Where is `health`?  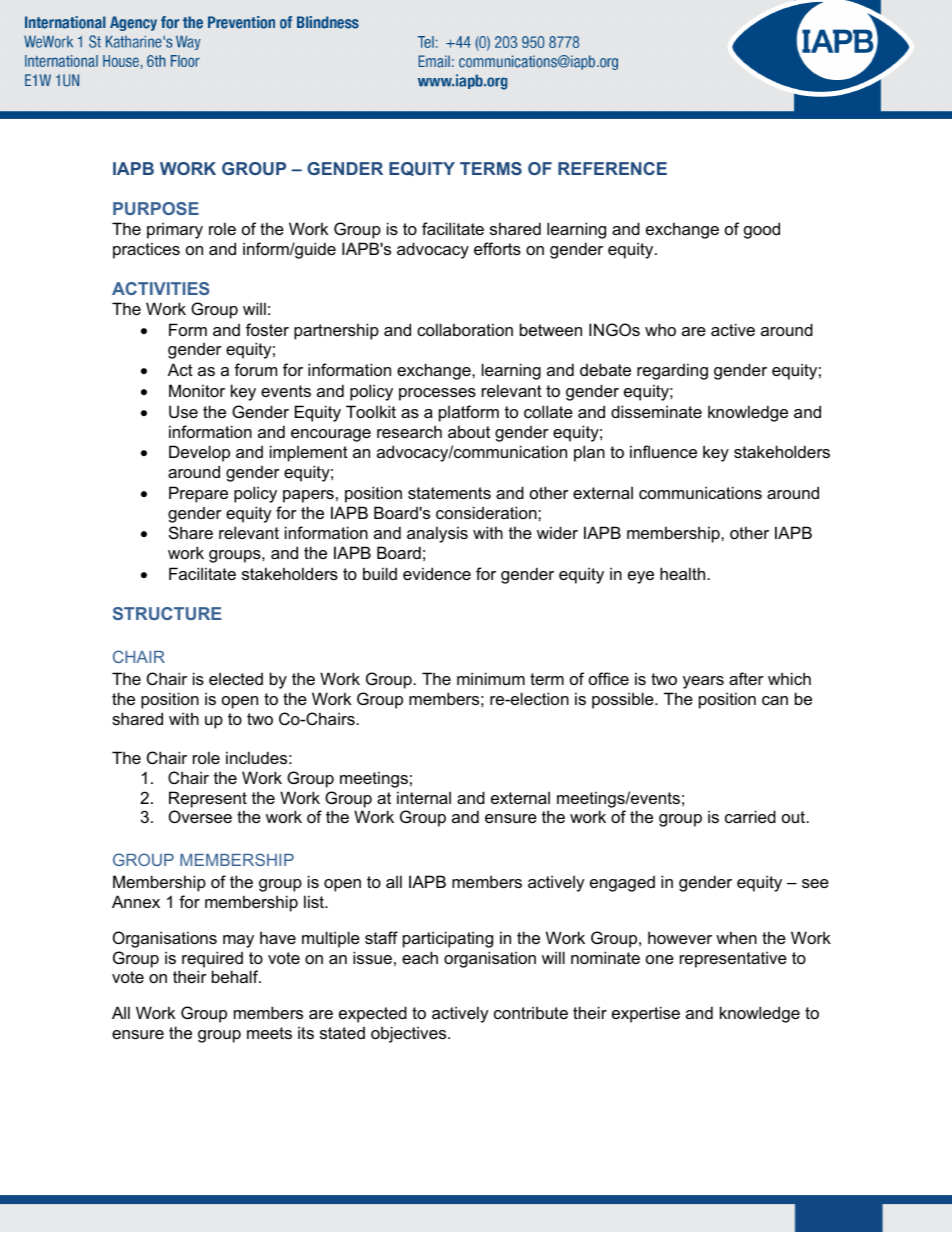 health is located at coordinates (684, 573).
